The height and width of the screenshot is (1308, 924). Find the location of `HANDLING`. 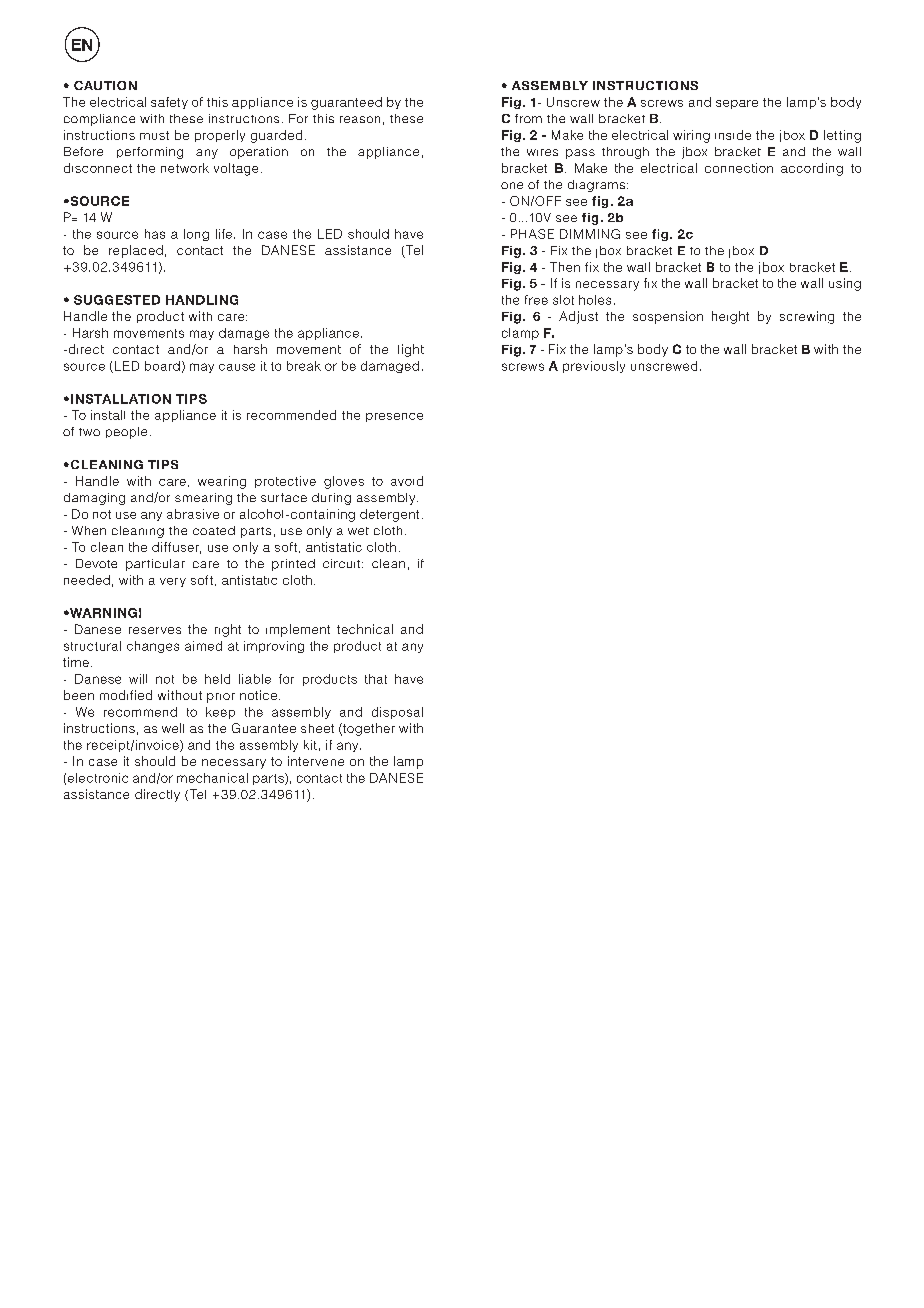

HANDLING is located at coordinates (202, 300).
